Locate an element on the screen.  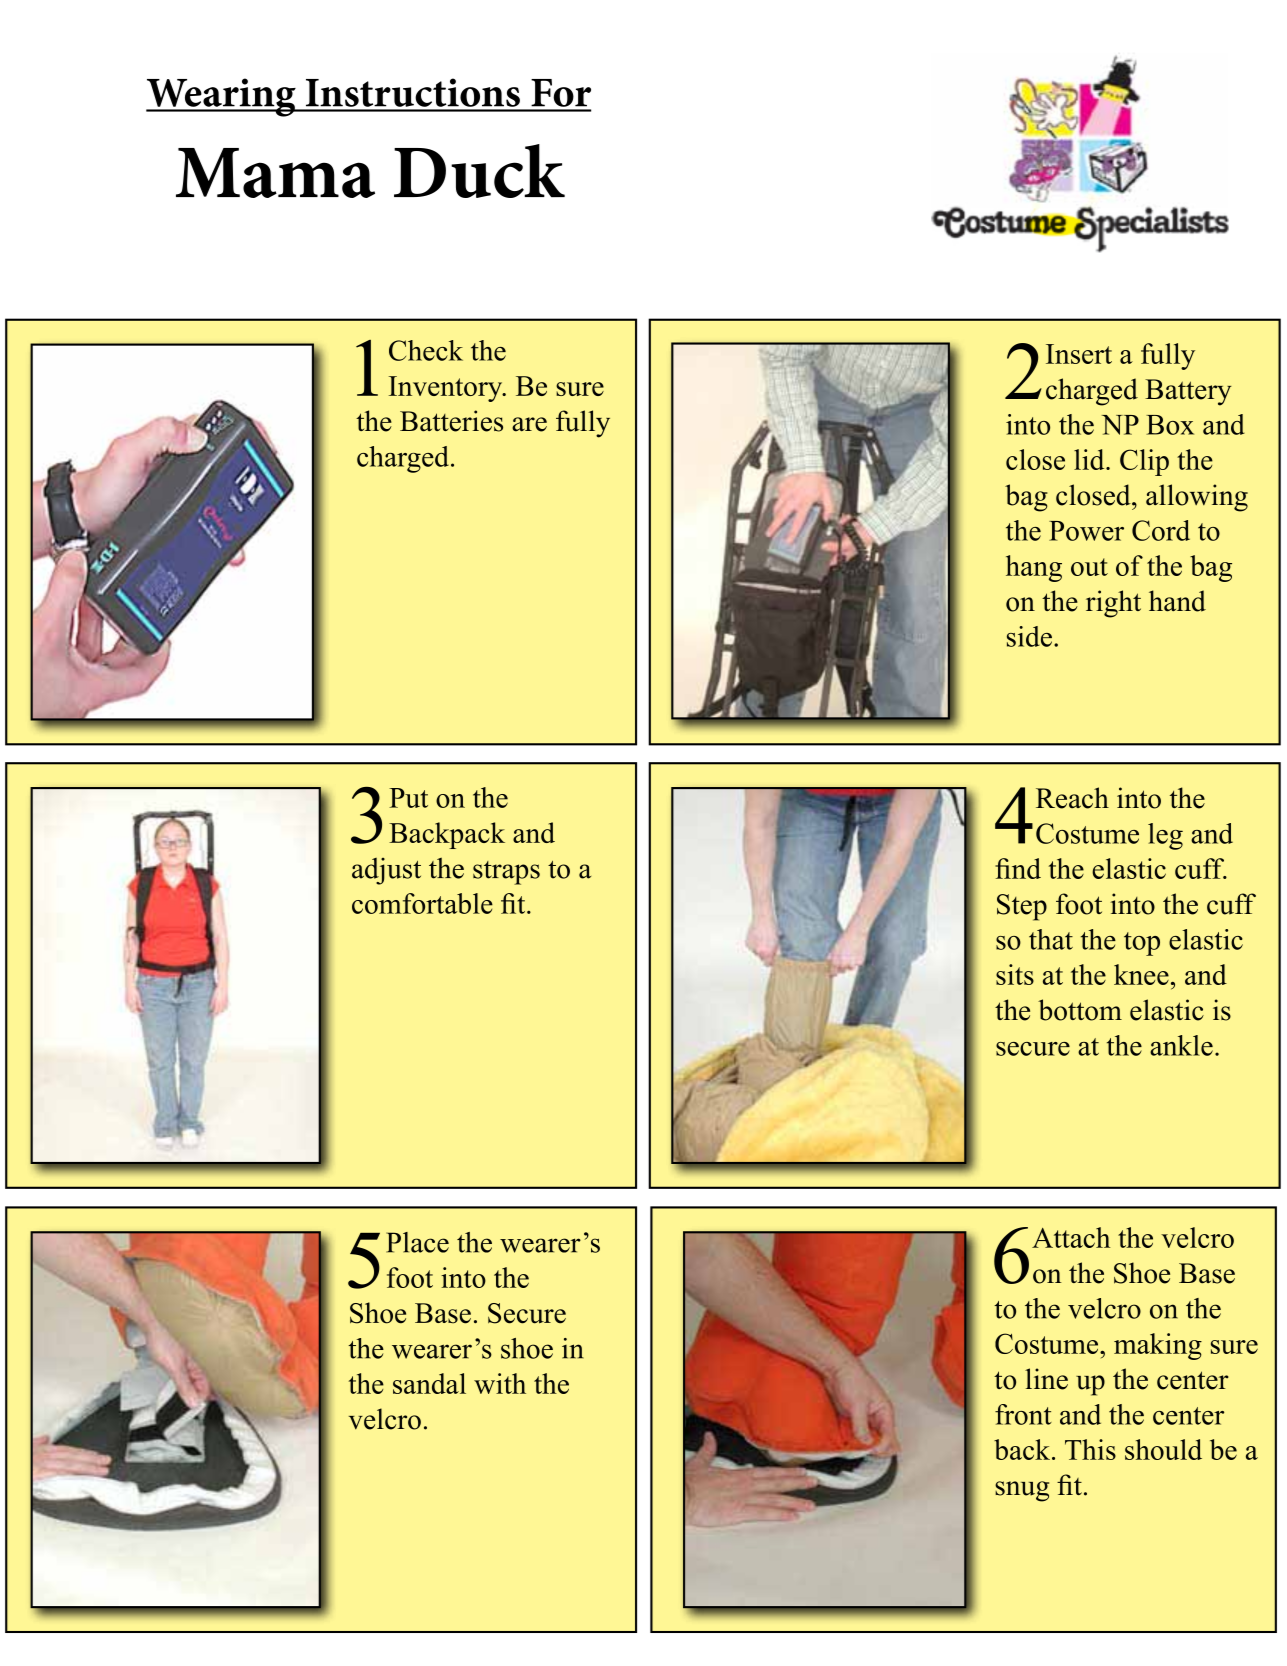
Inventory is located at coordinates (447, 389).
